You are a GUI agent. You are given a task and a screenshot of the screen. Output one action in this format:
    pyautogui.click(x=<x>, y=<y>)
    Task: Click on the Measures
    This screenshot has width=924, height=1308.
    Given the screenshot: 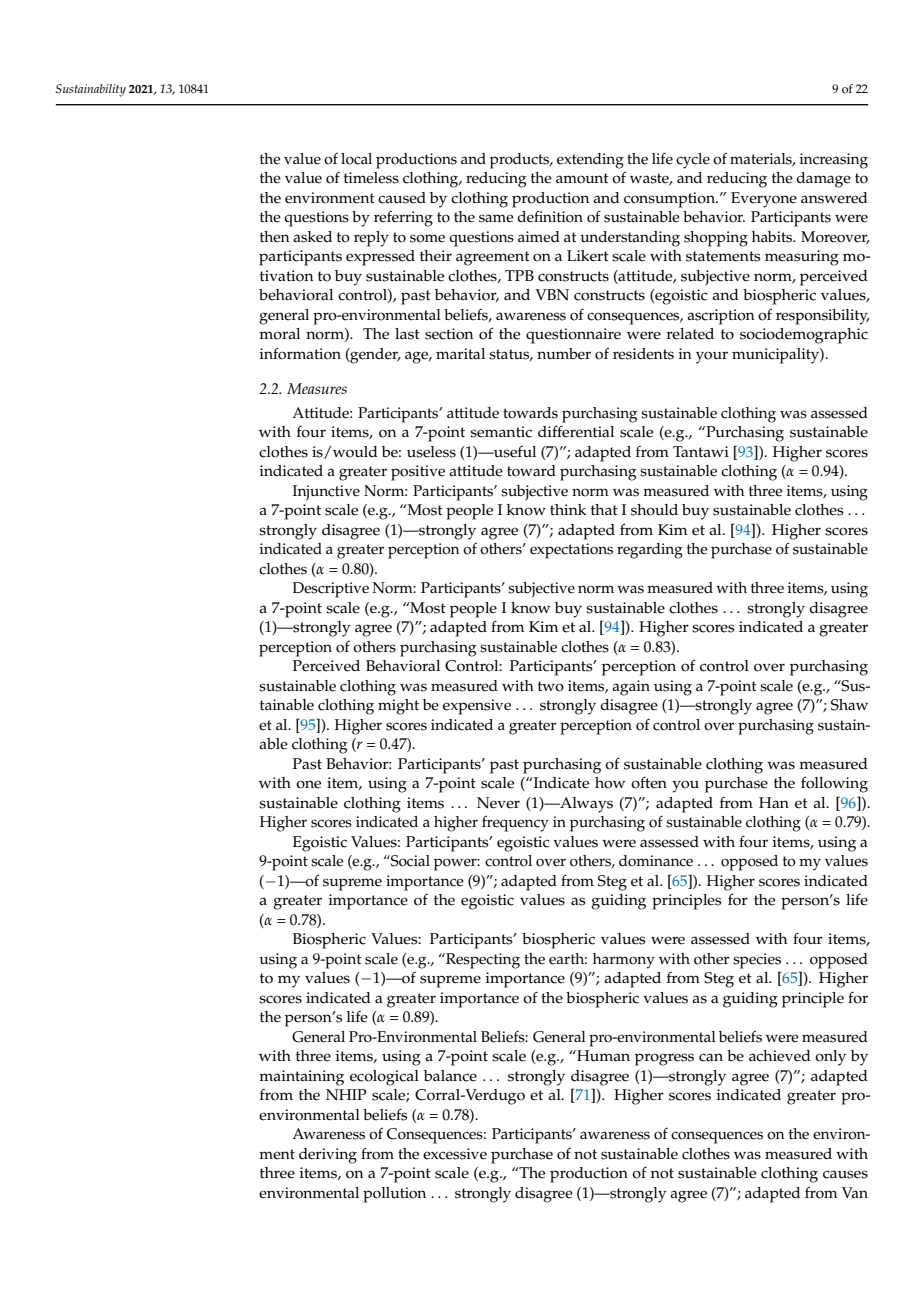 What is the action you would take?
    pyautogui.click(x=317, y=388)
